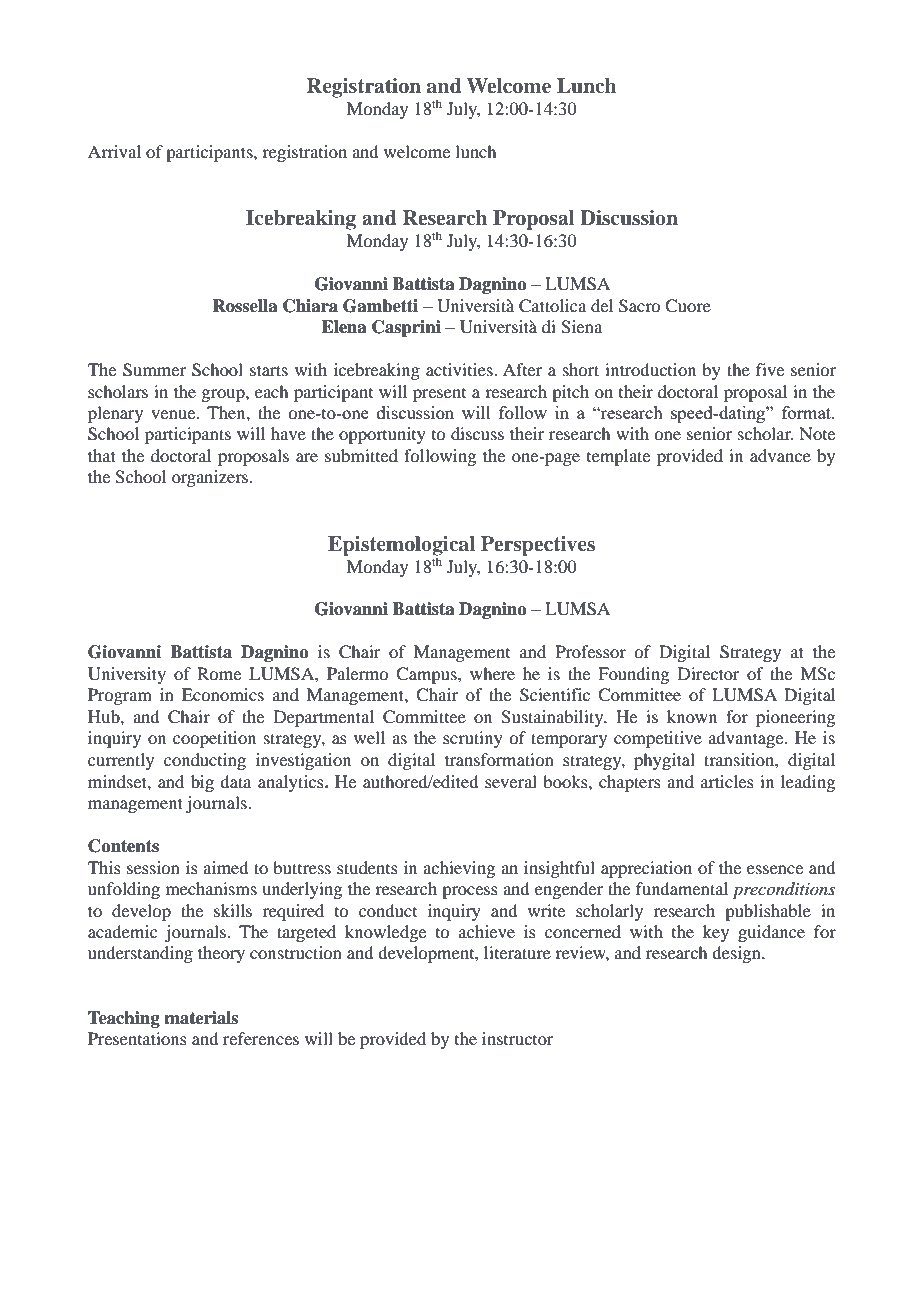 The image size is (924, 1308). I want to click on del, so click(602, 305).
